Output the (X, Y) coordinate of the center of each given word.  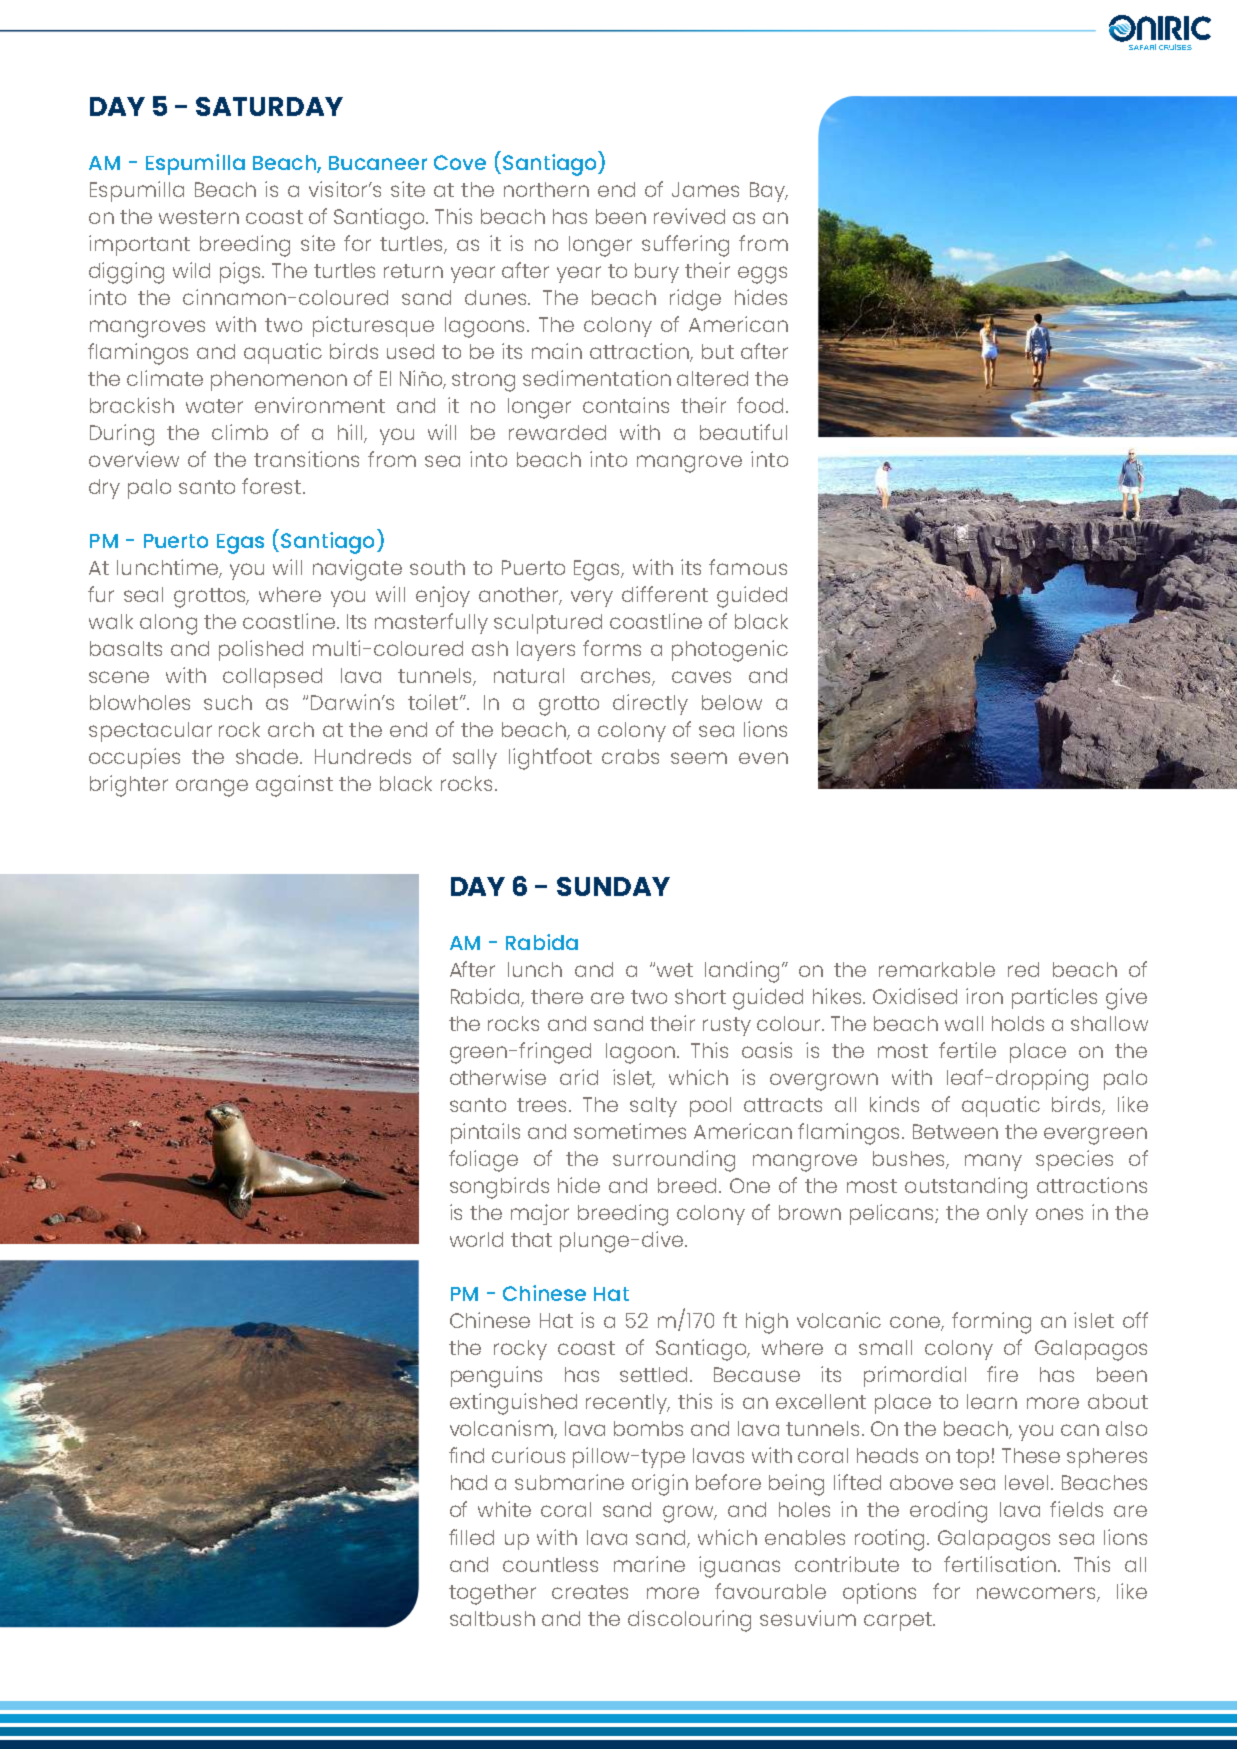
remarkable (937, 969)
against (294, 786)
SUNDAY (613, 886)
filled (471, 1537)
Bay (768, 192)
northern (546, 189)
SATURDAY (269, 106)
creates (590, 1592)
